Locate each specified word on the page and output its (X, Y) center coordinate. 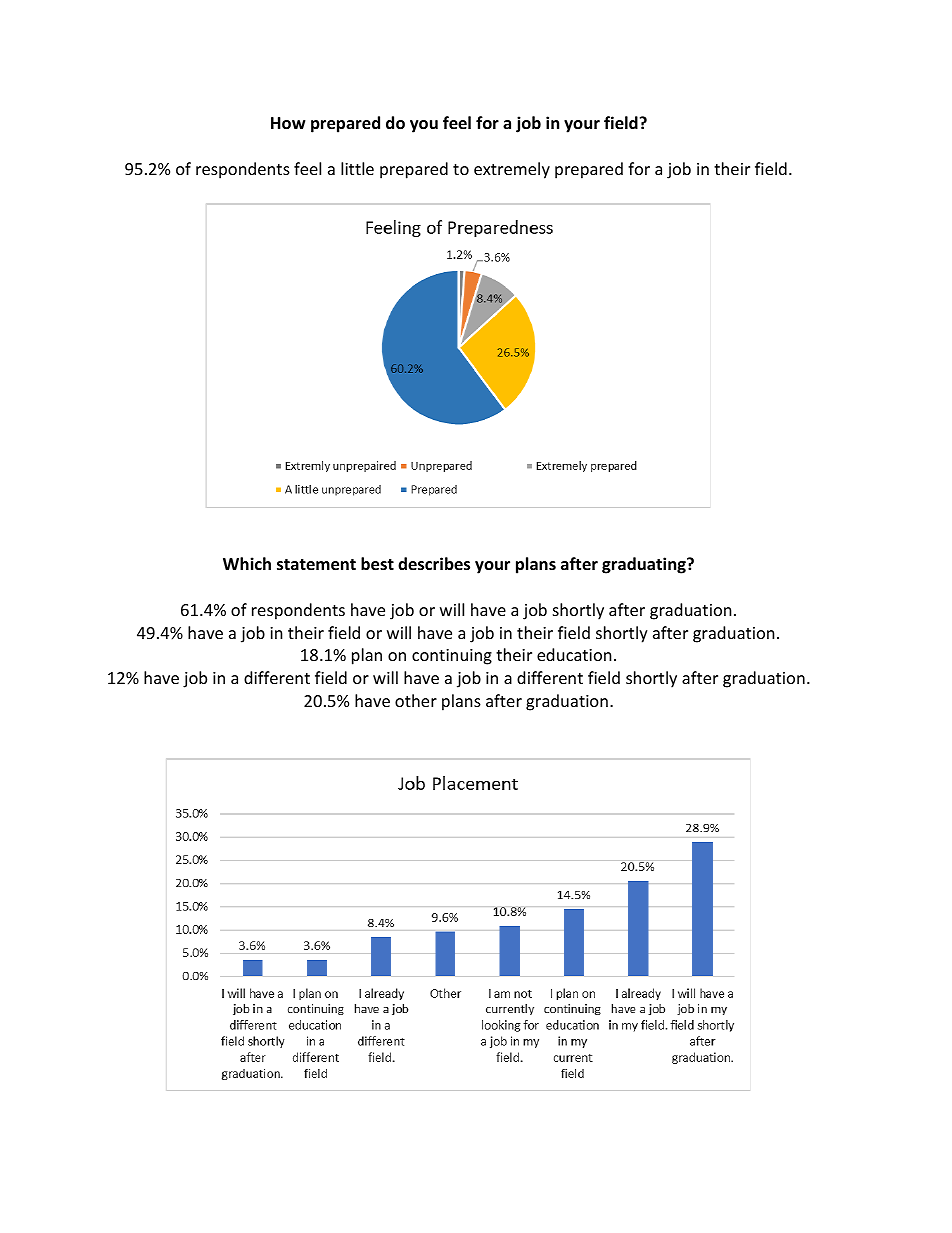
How (288, 123)
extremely (512, 170)
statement (316, 565)
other (416, 700)
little (357, 168)
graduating (645, 565)
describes (434, 564)
